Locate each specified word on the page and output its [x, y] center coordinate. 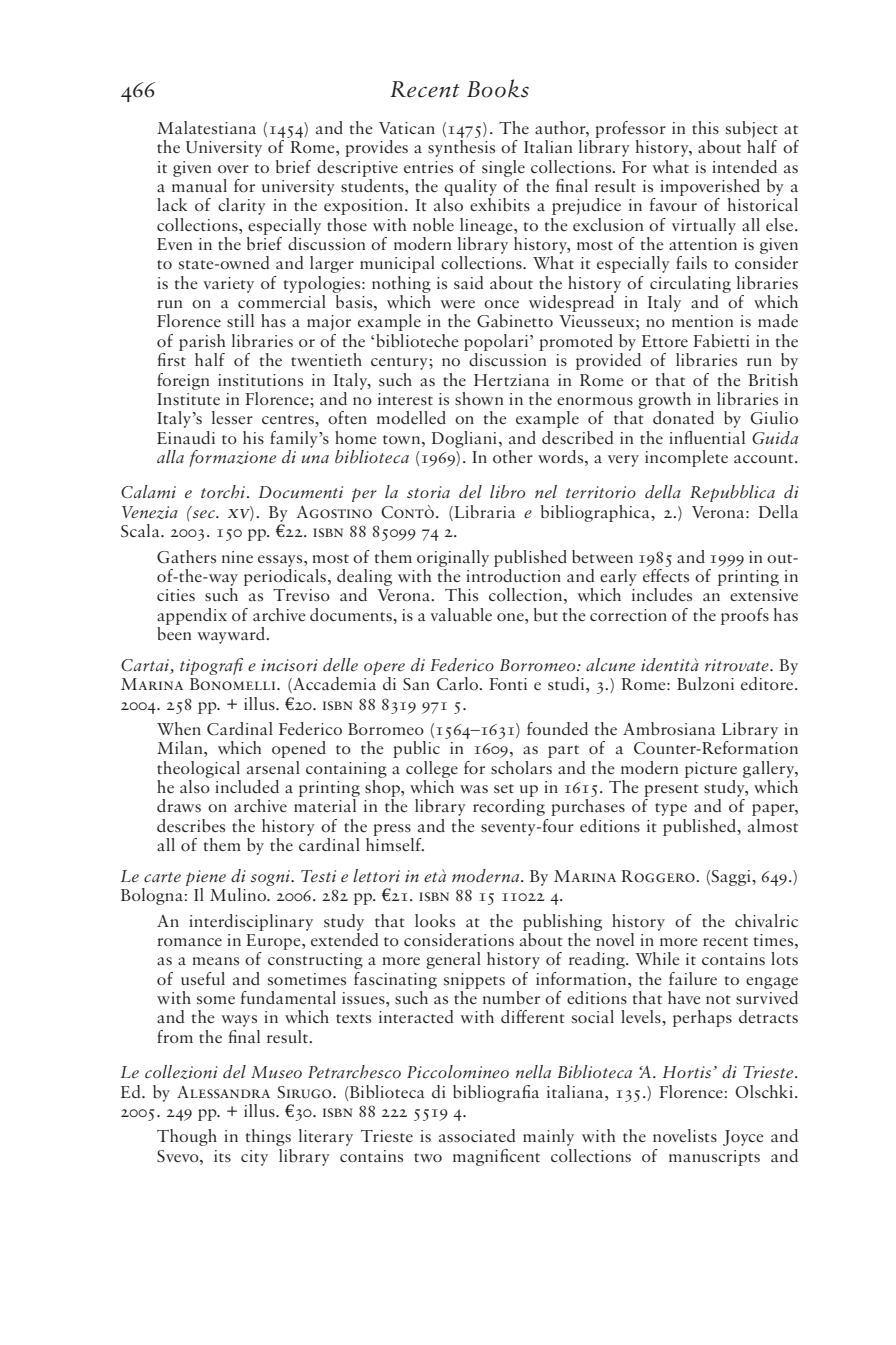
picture [711, 770]
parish [202, 342]
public [416, 749]
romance [189, 942]
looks [435, 920]
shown [479, 399]
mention [702, 321]
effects [666, 574]
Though [187, 1137]
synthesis [461, 148]
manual [199, 184]
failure [693, 978]
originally [453, 558]
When [179, 728]
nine [237, 557]
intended [744, 166]
